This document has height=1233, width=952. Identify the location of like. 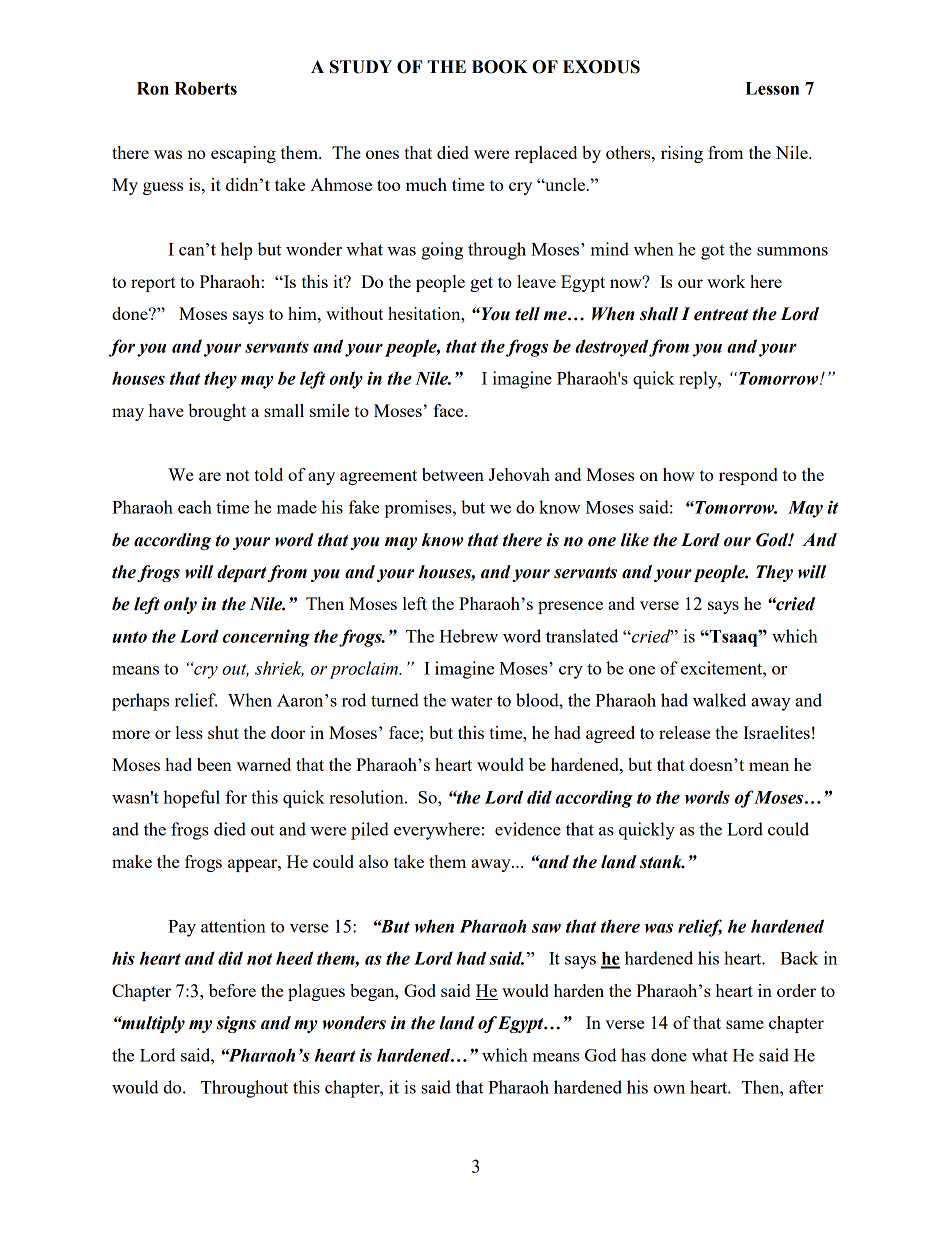
(635, 540).
